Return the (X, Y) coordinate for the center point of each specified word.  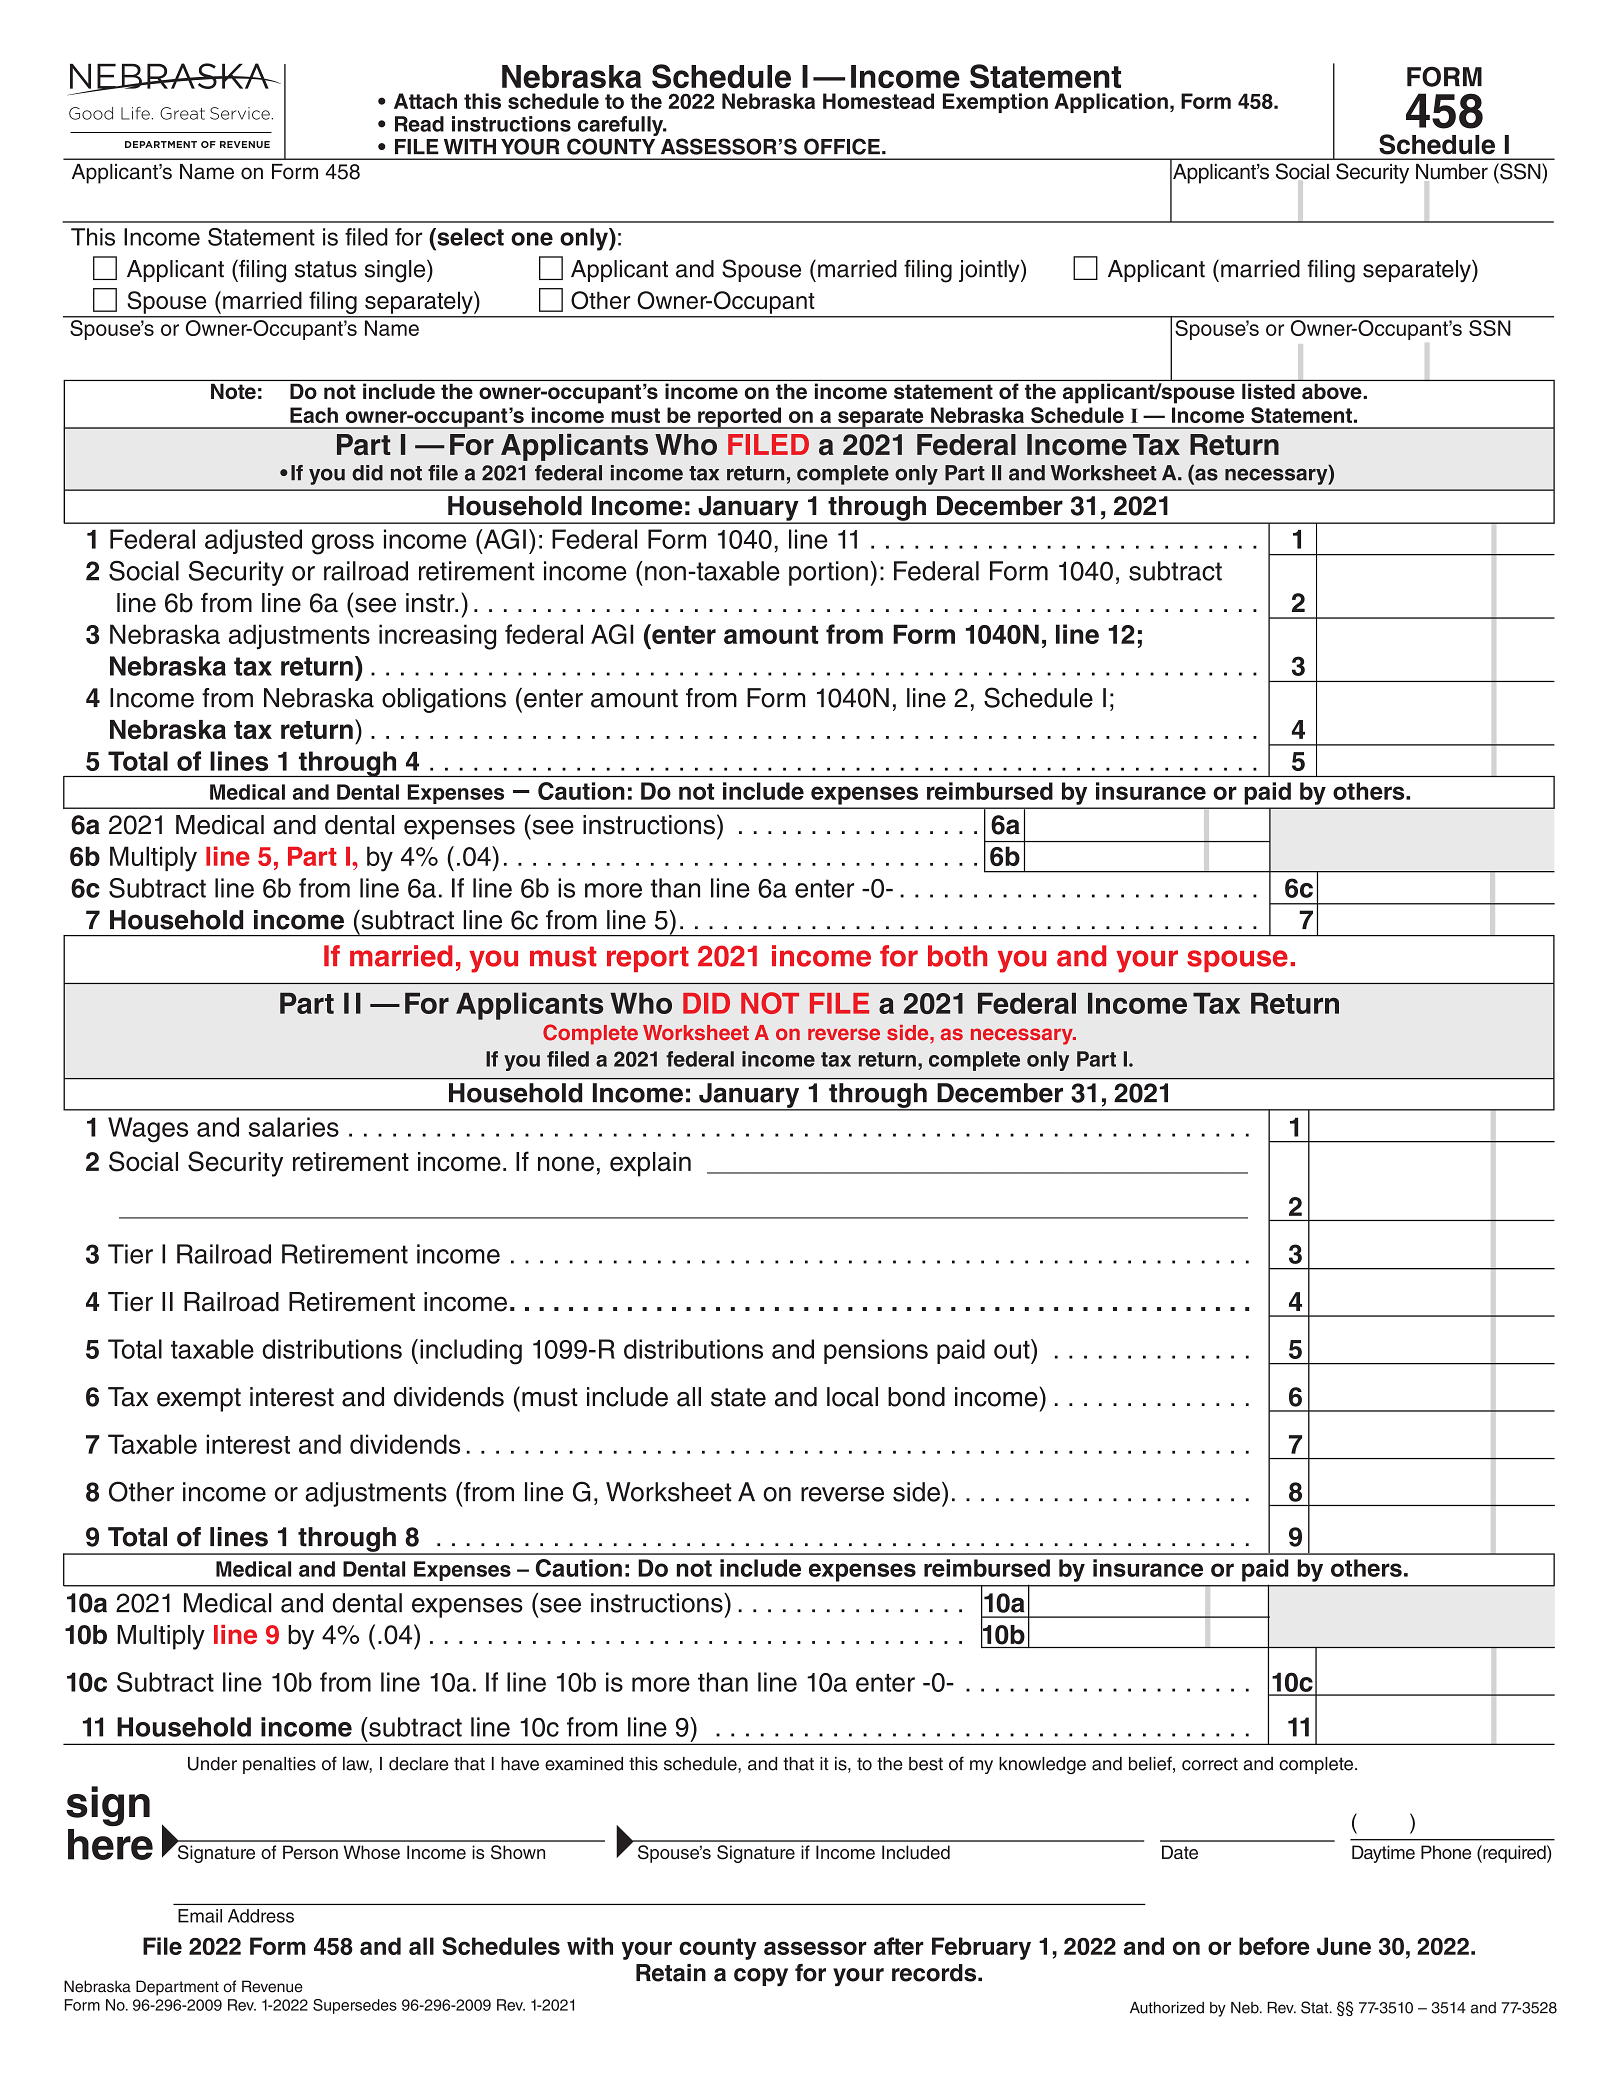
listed (1268, 391)
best (926, 1764)
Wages (148, 1130)
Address (261, 1916)
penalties (279, 1765)
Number (1452, 172)
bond (916, 1397)
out (1013, 1349)
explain (650, 1164)
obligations (444, 700)
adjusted (253, 541)
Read (419, 124)
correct (1210, 1764)
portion (828, 573)
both (957, 956)
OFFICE (842, 146)
